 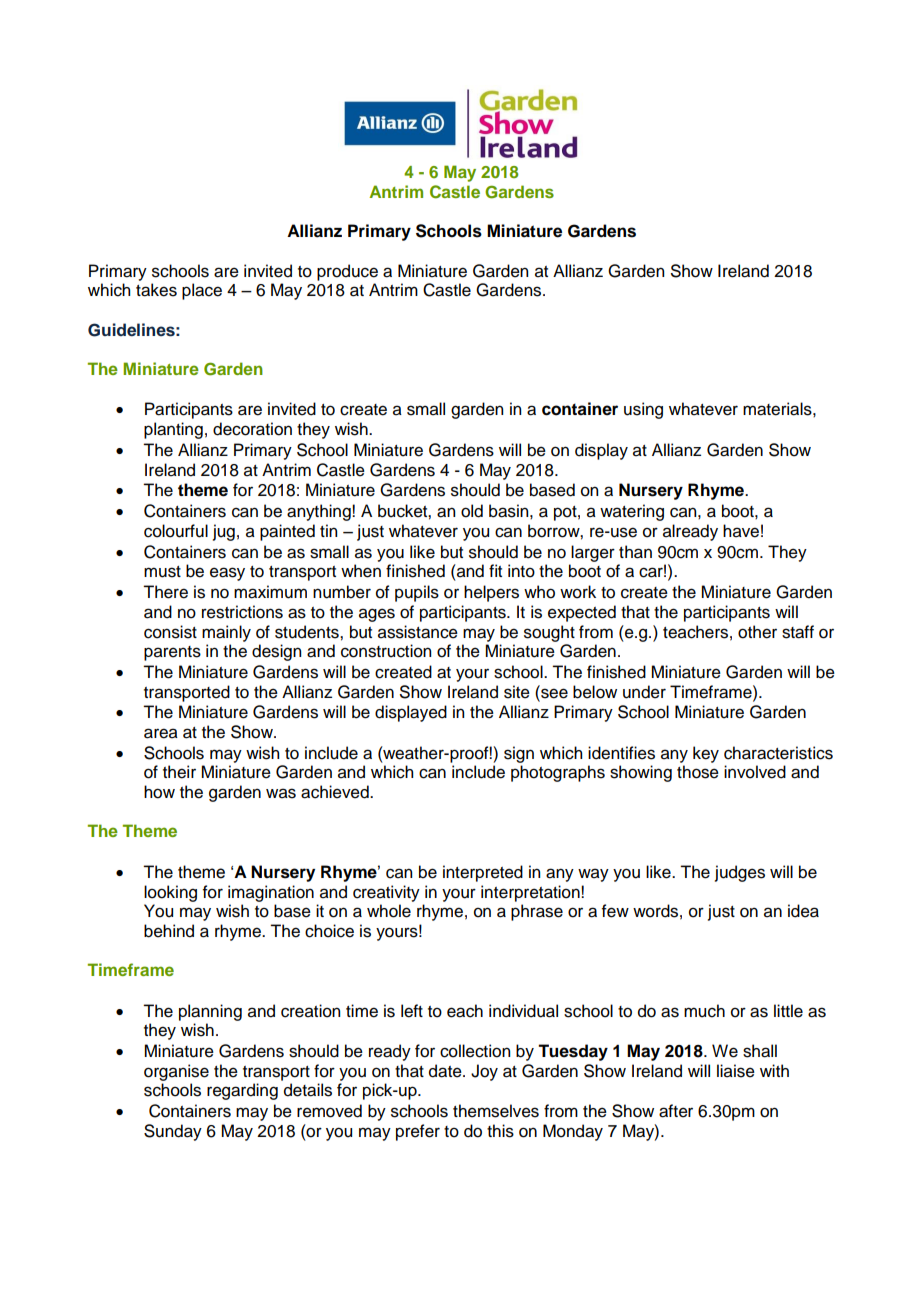 I want to click on those, so click(x=698, y=772).
